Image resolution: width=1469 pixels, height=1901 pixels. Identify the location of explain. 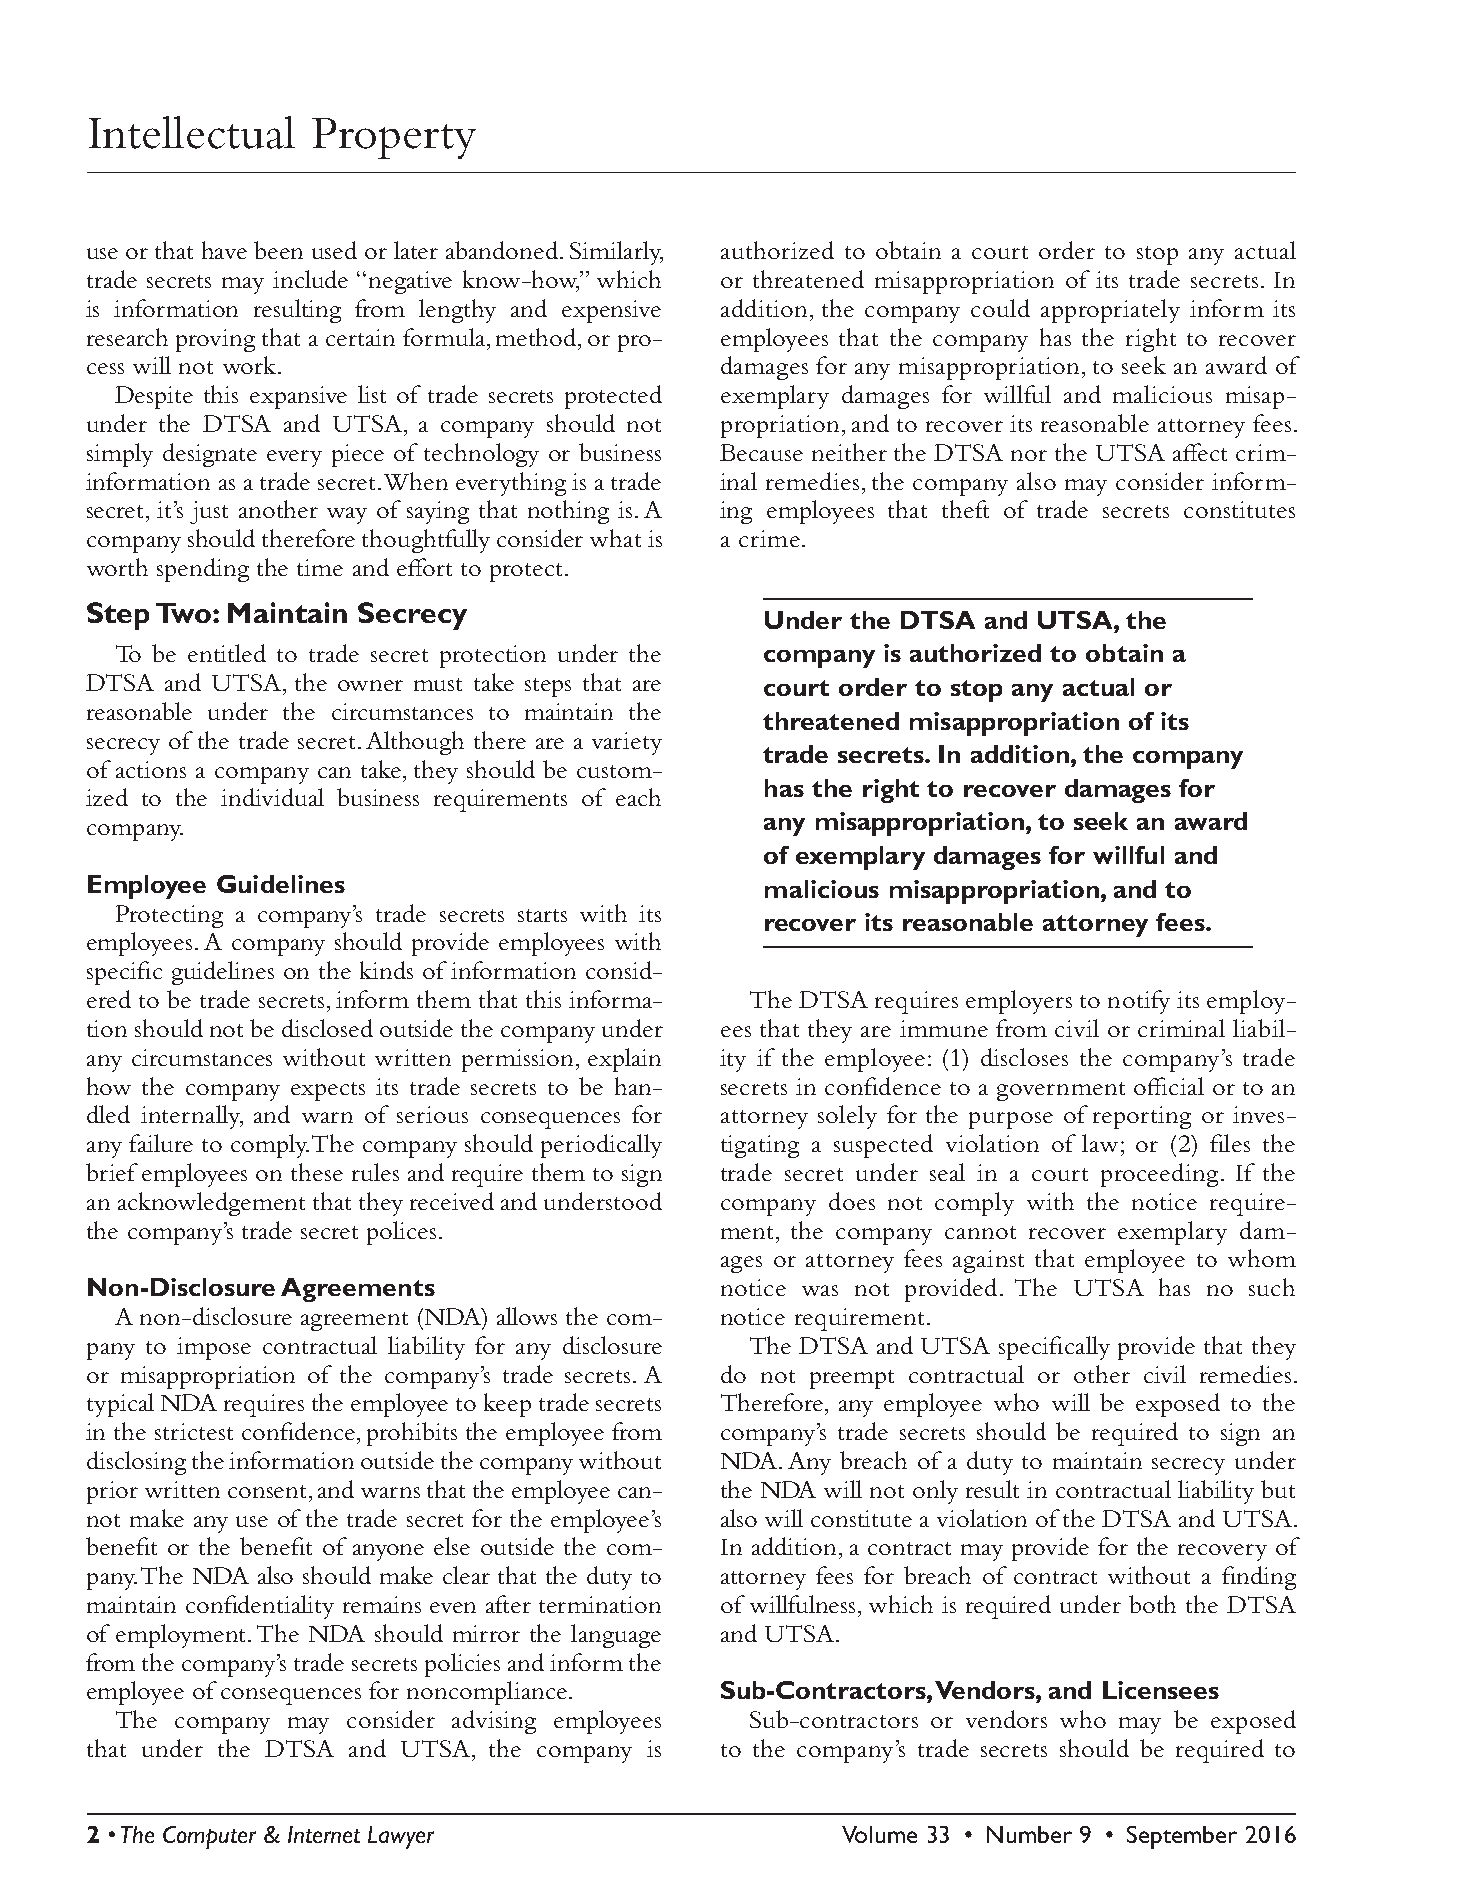
(624, 1060).
